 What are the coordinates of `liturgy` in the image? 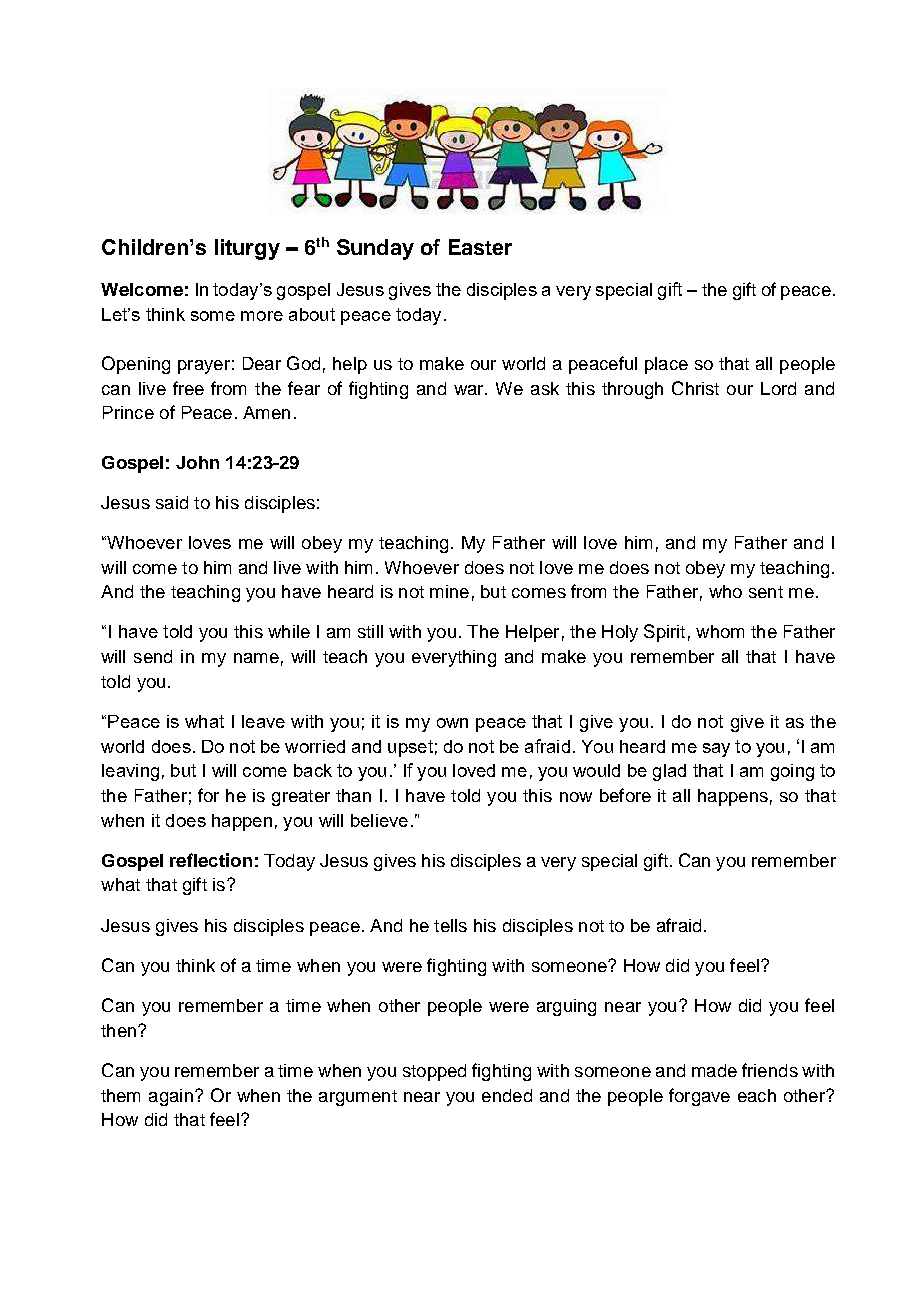 It's located at (247, 249).
